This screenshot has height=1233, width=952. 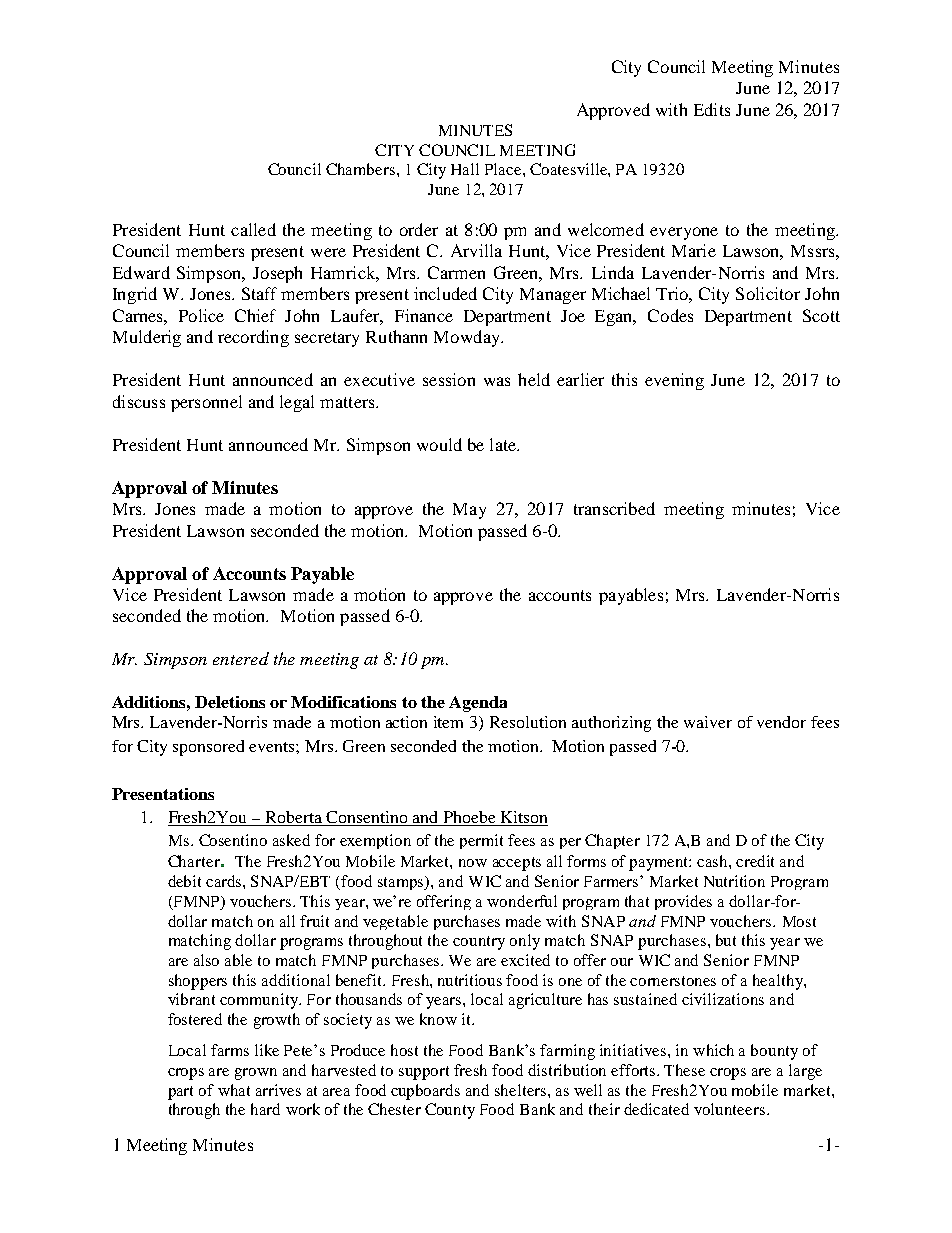 What do you see at coordinates (206, 403) in the screenshot?
I see `personnel` at bounding box center [206, 403].
